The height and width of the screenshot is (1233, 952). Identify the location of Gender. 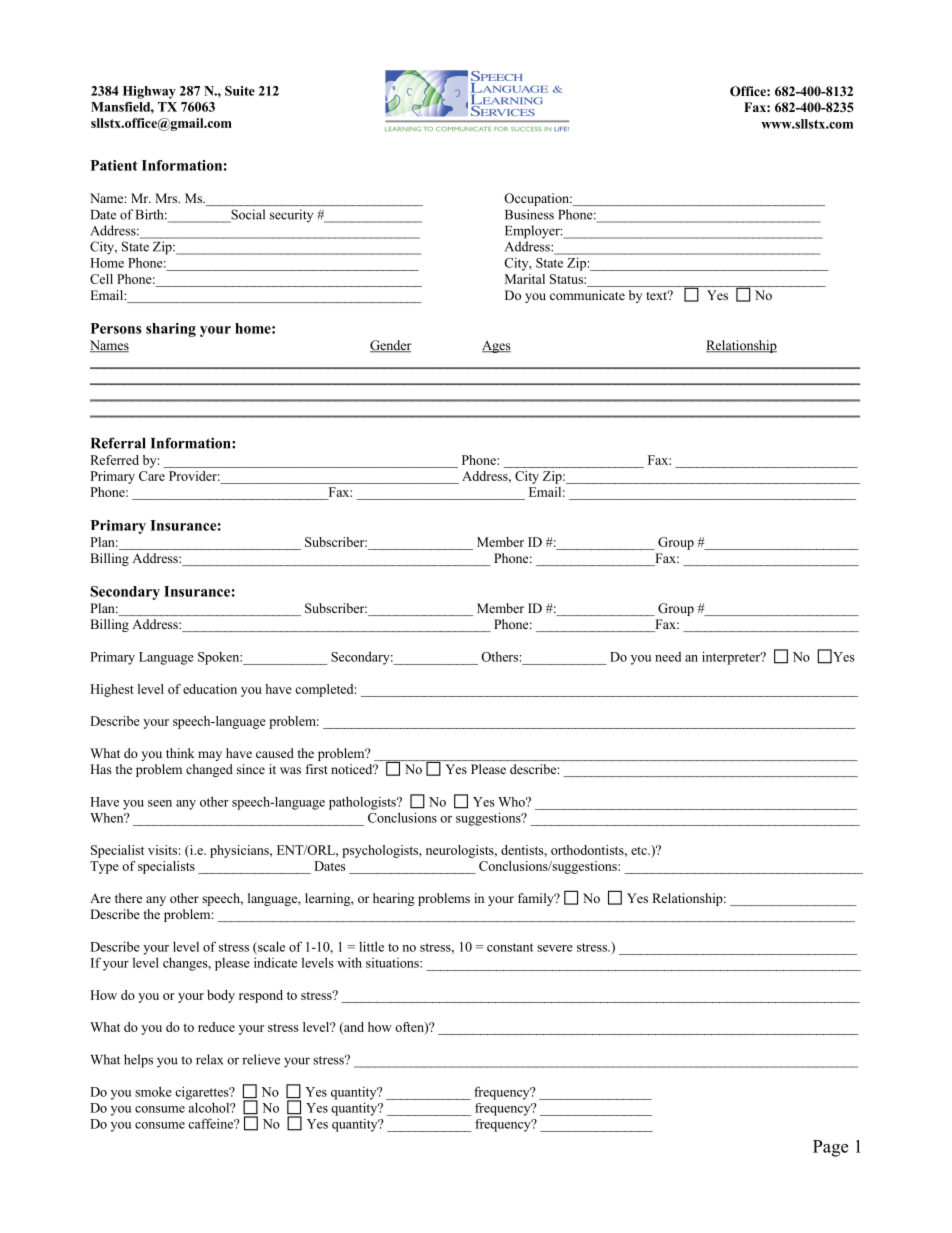
(390, 346).
